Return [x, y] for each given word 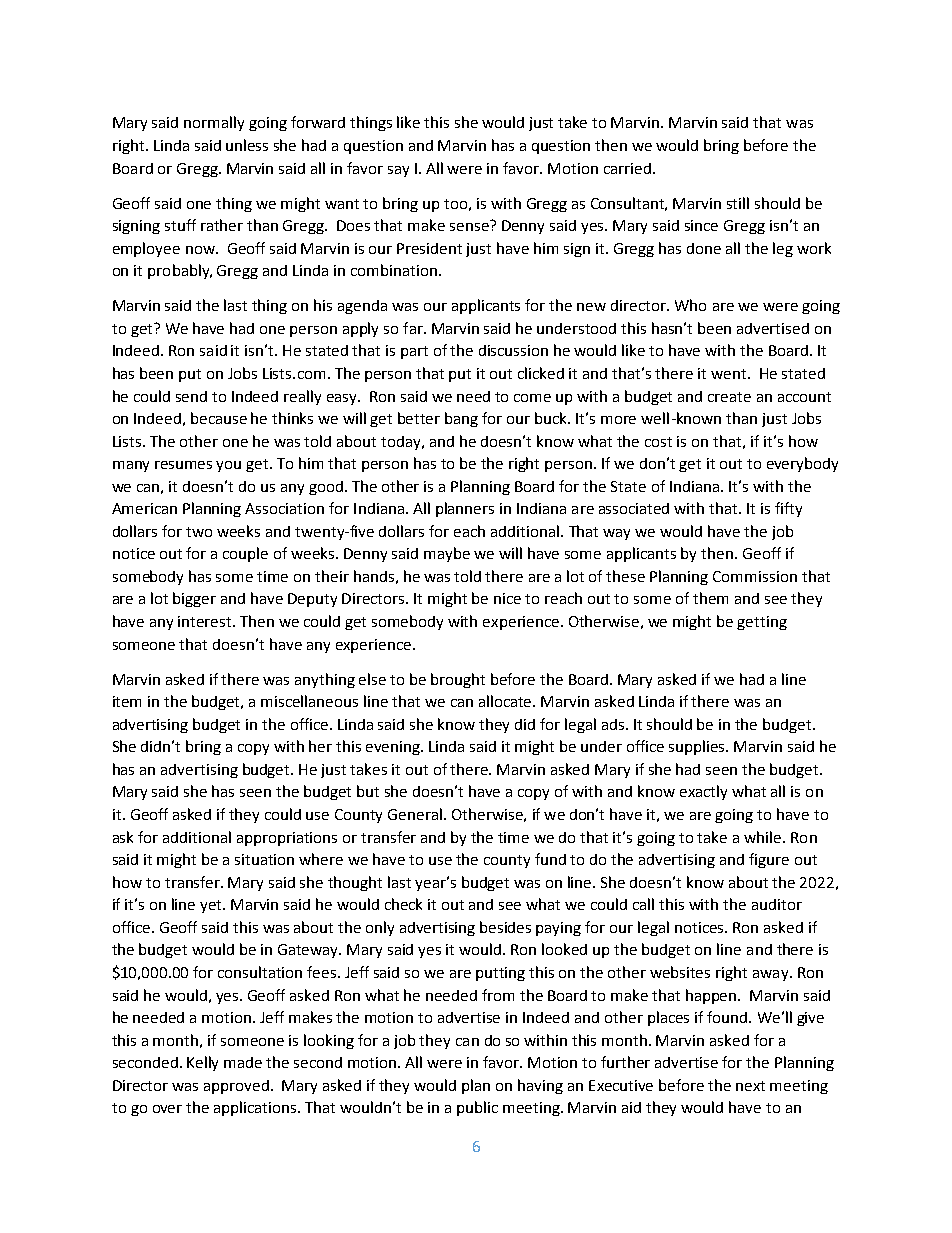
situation [264, 859]
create [729, 397]
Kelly [202, 1063]
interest [206, 621]
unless [247, 145]
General [415, 814]
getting [762, 623]
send [191, 396]
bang [461, 419]
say [398, 171]
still [738, 203]
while [764, 837]
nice [507, 598]
